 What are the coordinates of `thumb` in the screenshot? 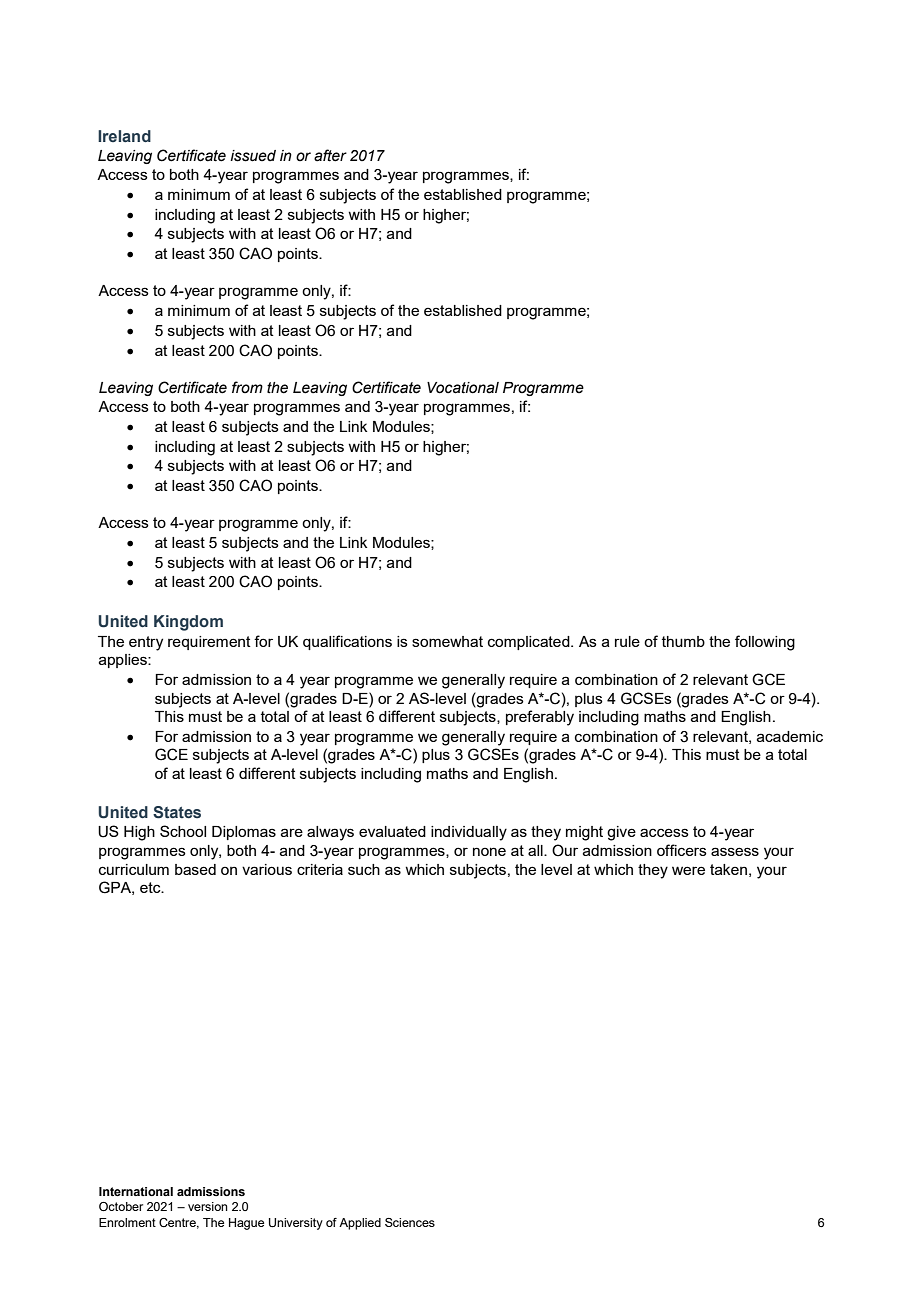 It's located at (683, 641).
